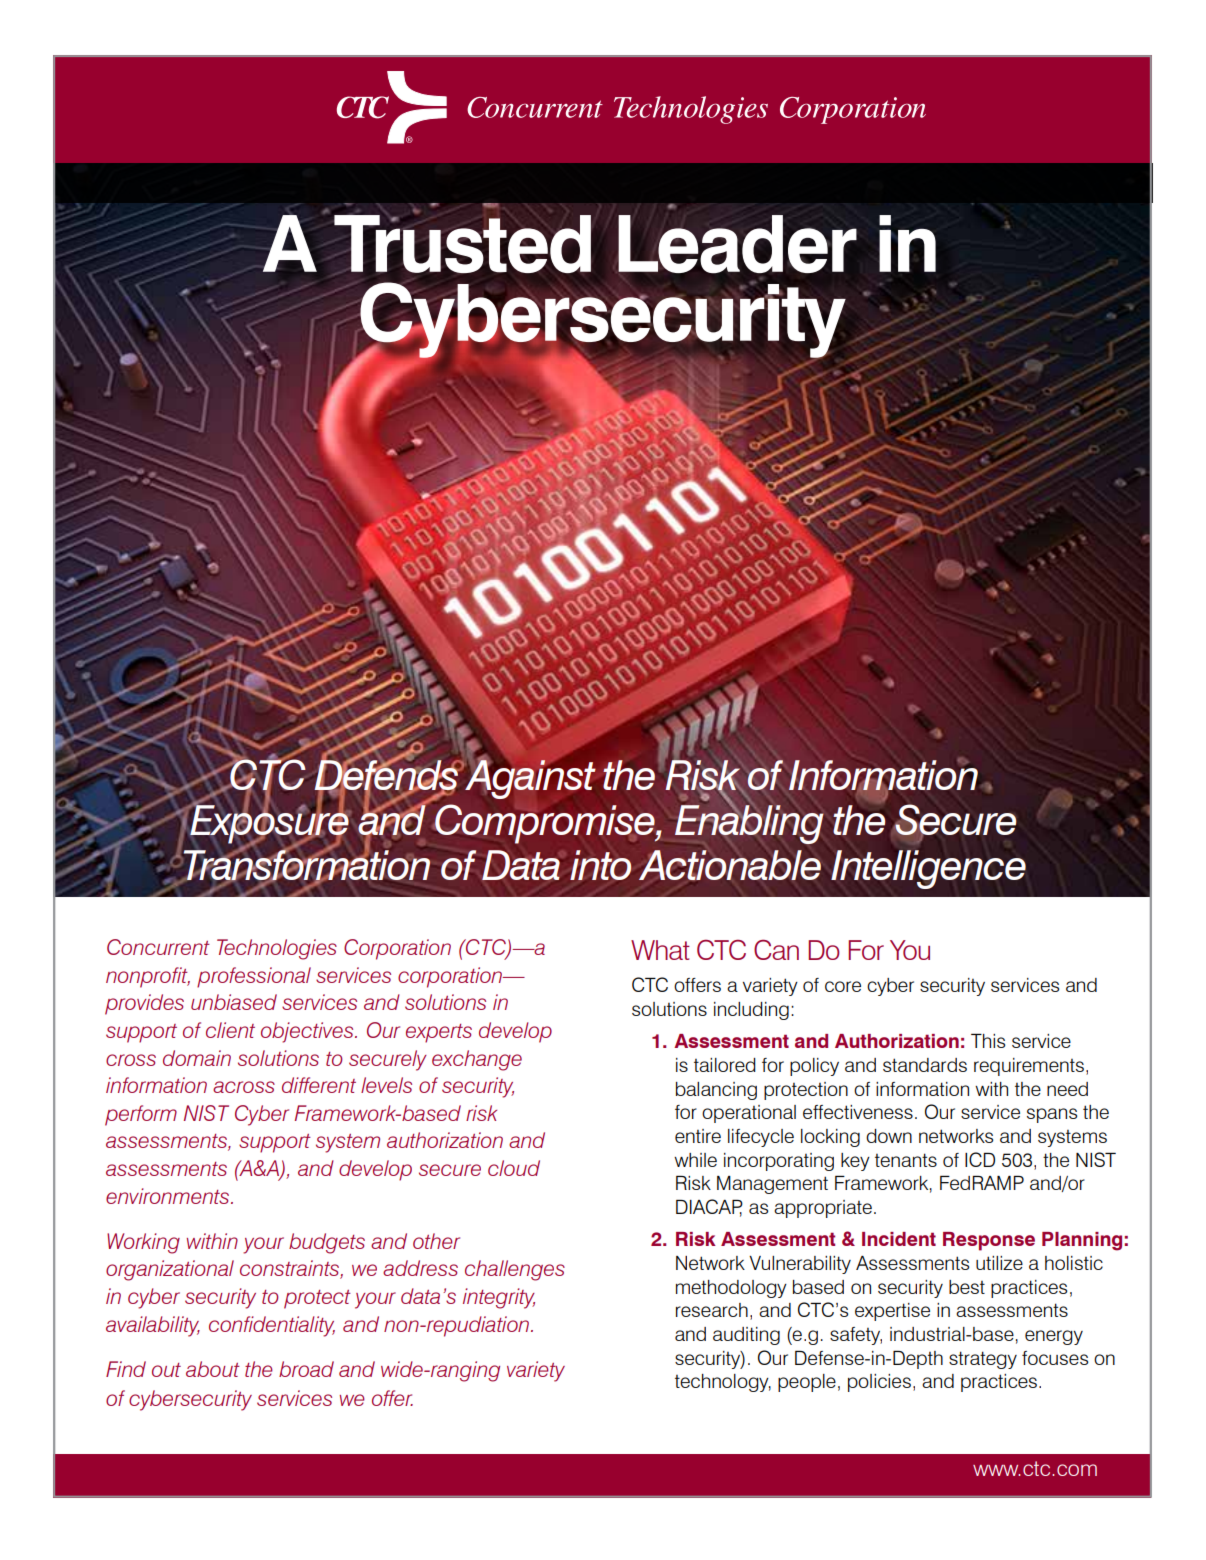 The image size is (1206, 1560). I want to click on about, so click(213, 1369).
